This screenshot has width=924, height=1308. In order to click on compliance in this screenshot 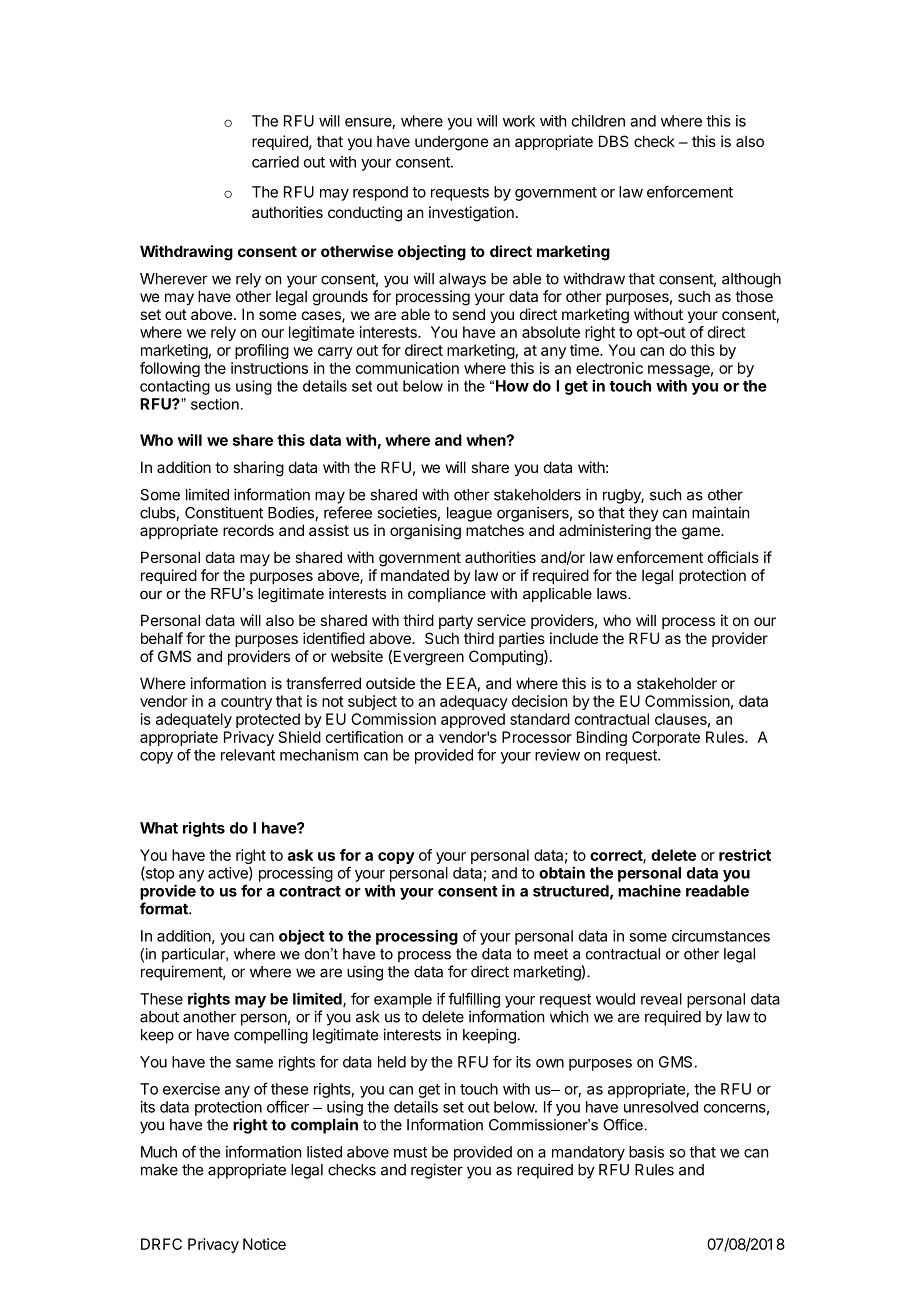, I will do `click(447, 595)`.
